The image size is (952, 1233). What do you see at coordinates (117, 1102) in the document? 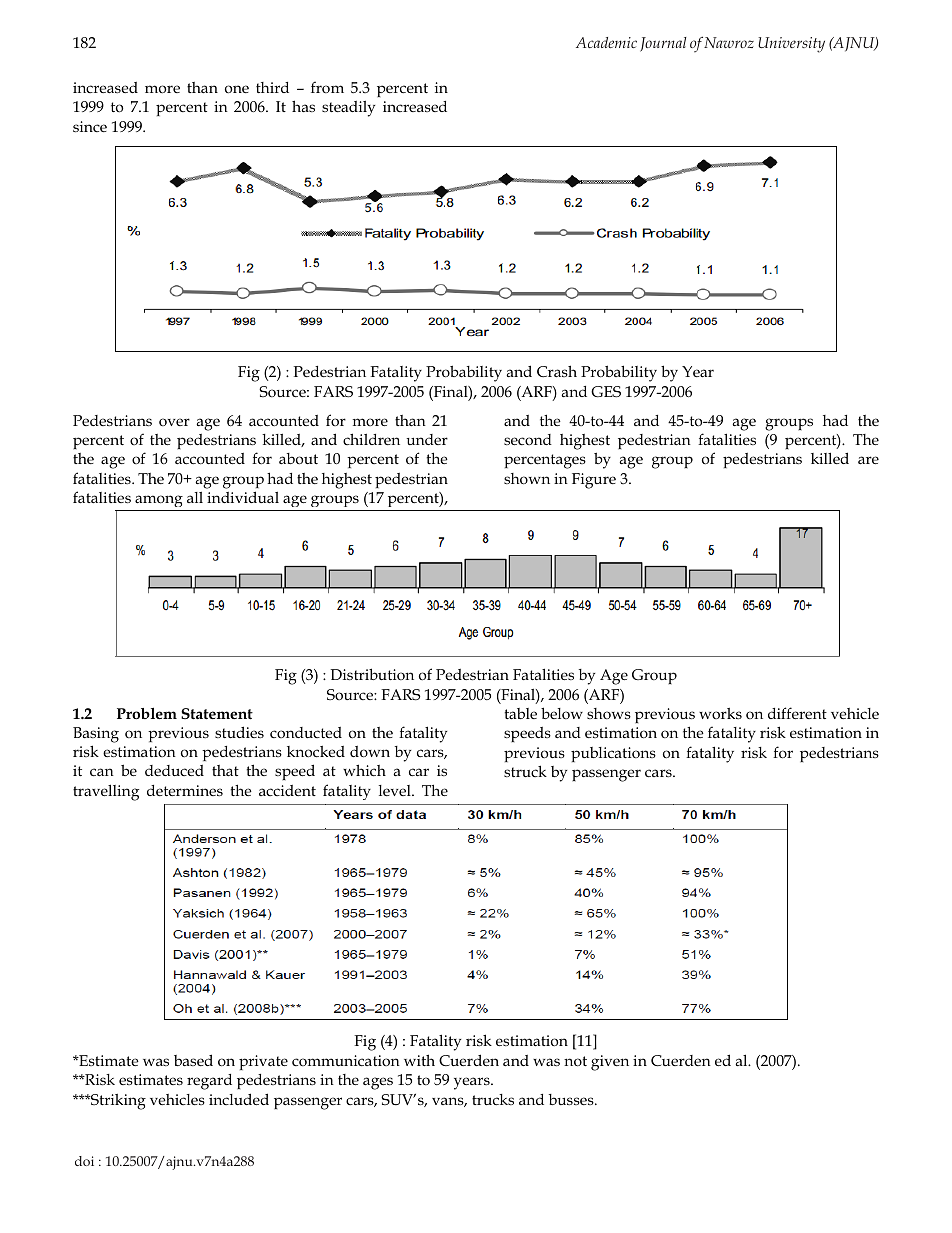
I see `Striking` at bounding box center [117, 1102].
